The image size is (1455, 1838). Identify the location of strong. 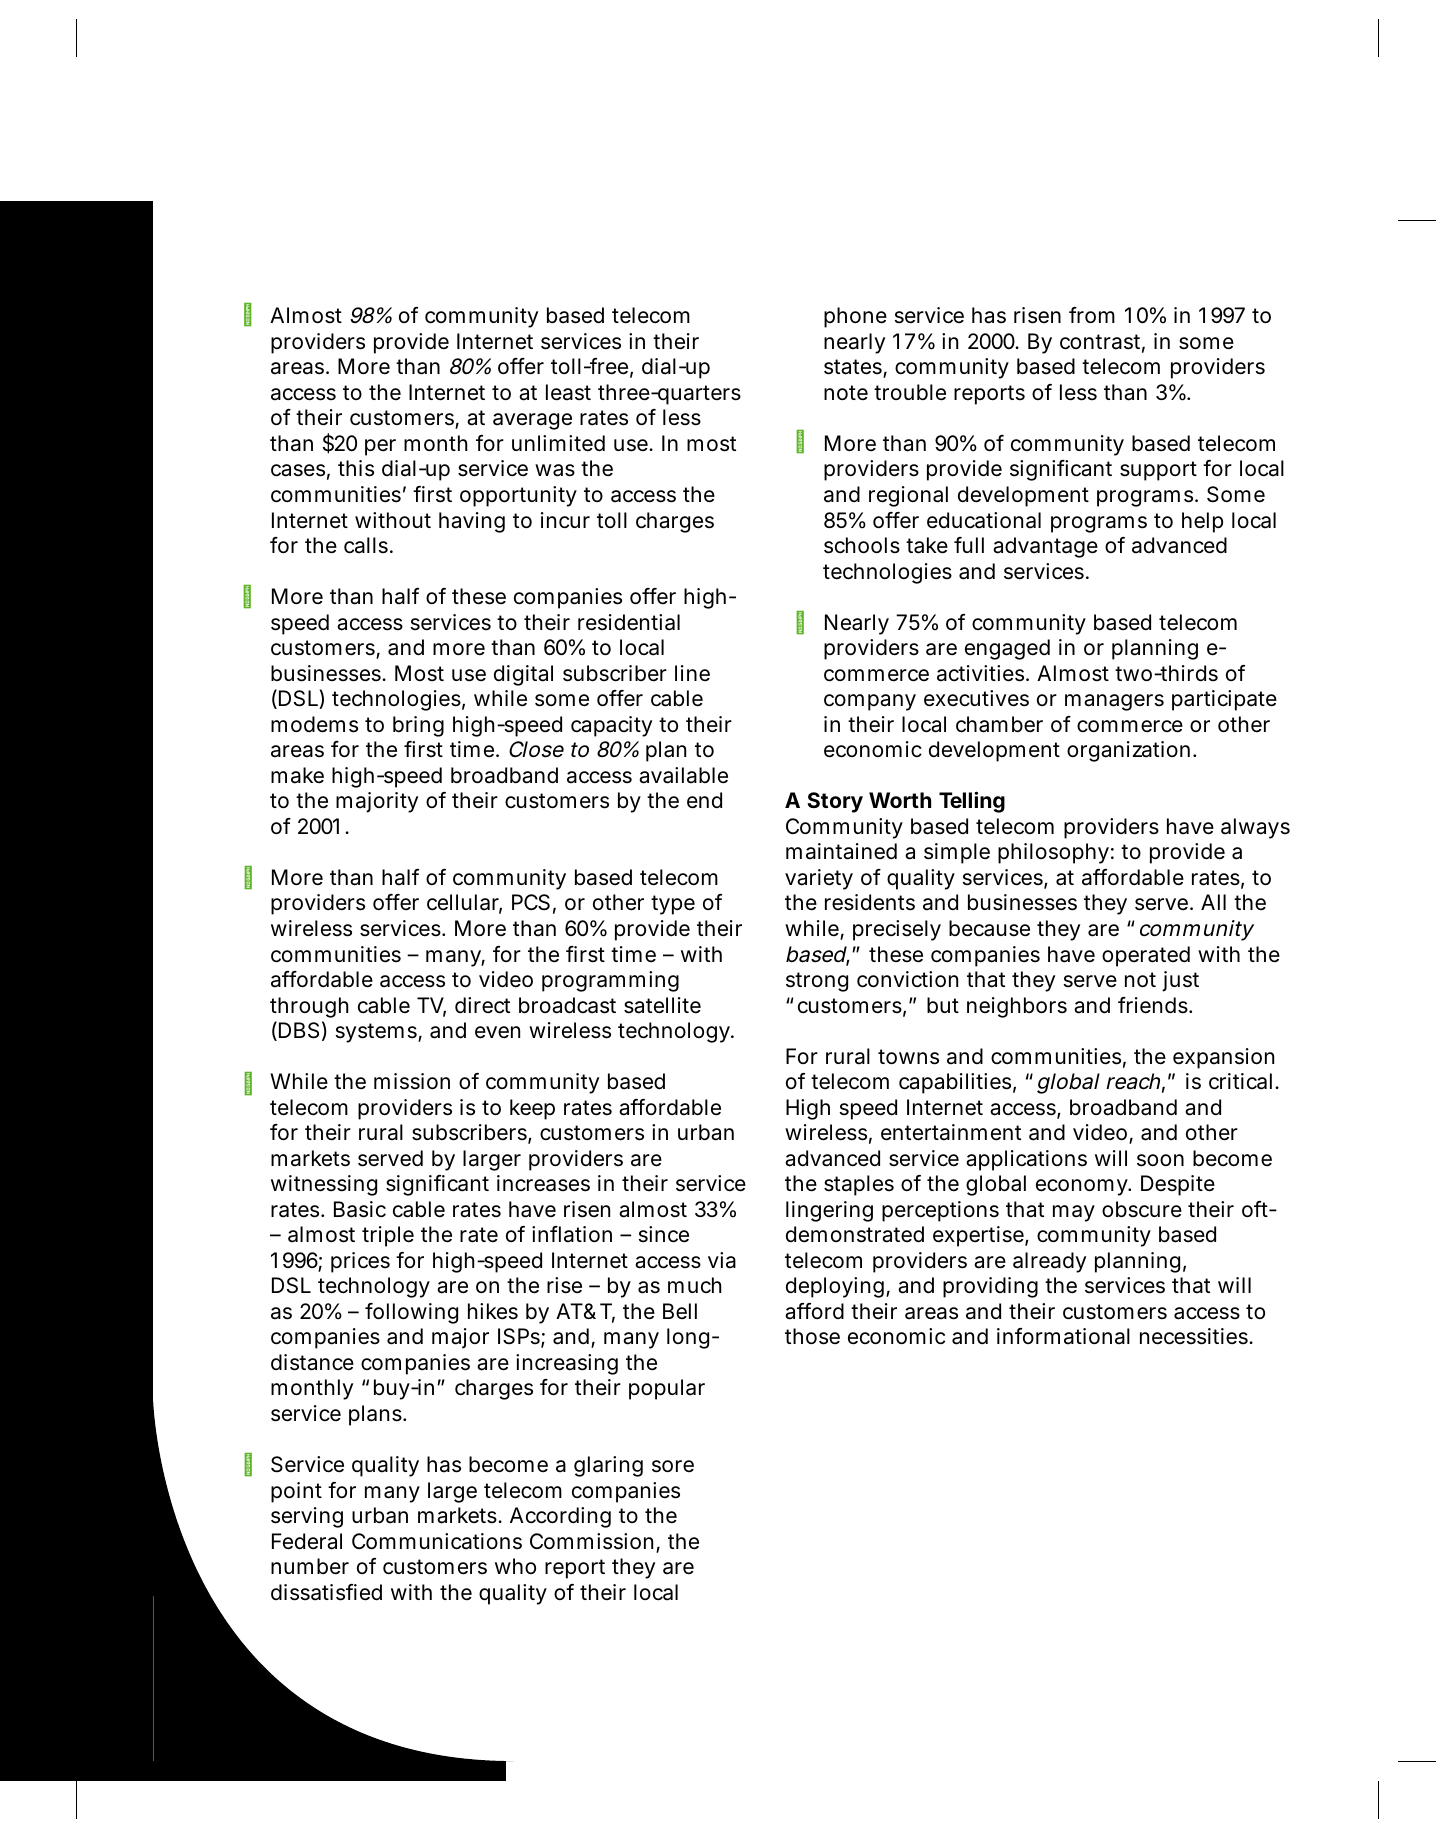
(817, 982).
